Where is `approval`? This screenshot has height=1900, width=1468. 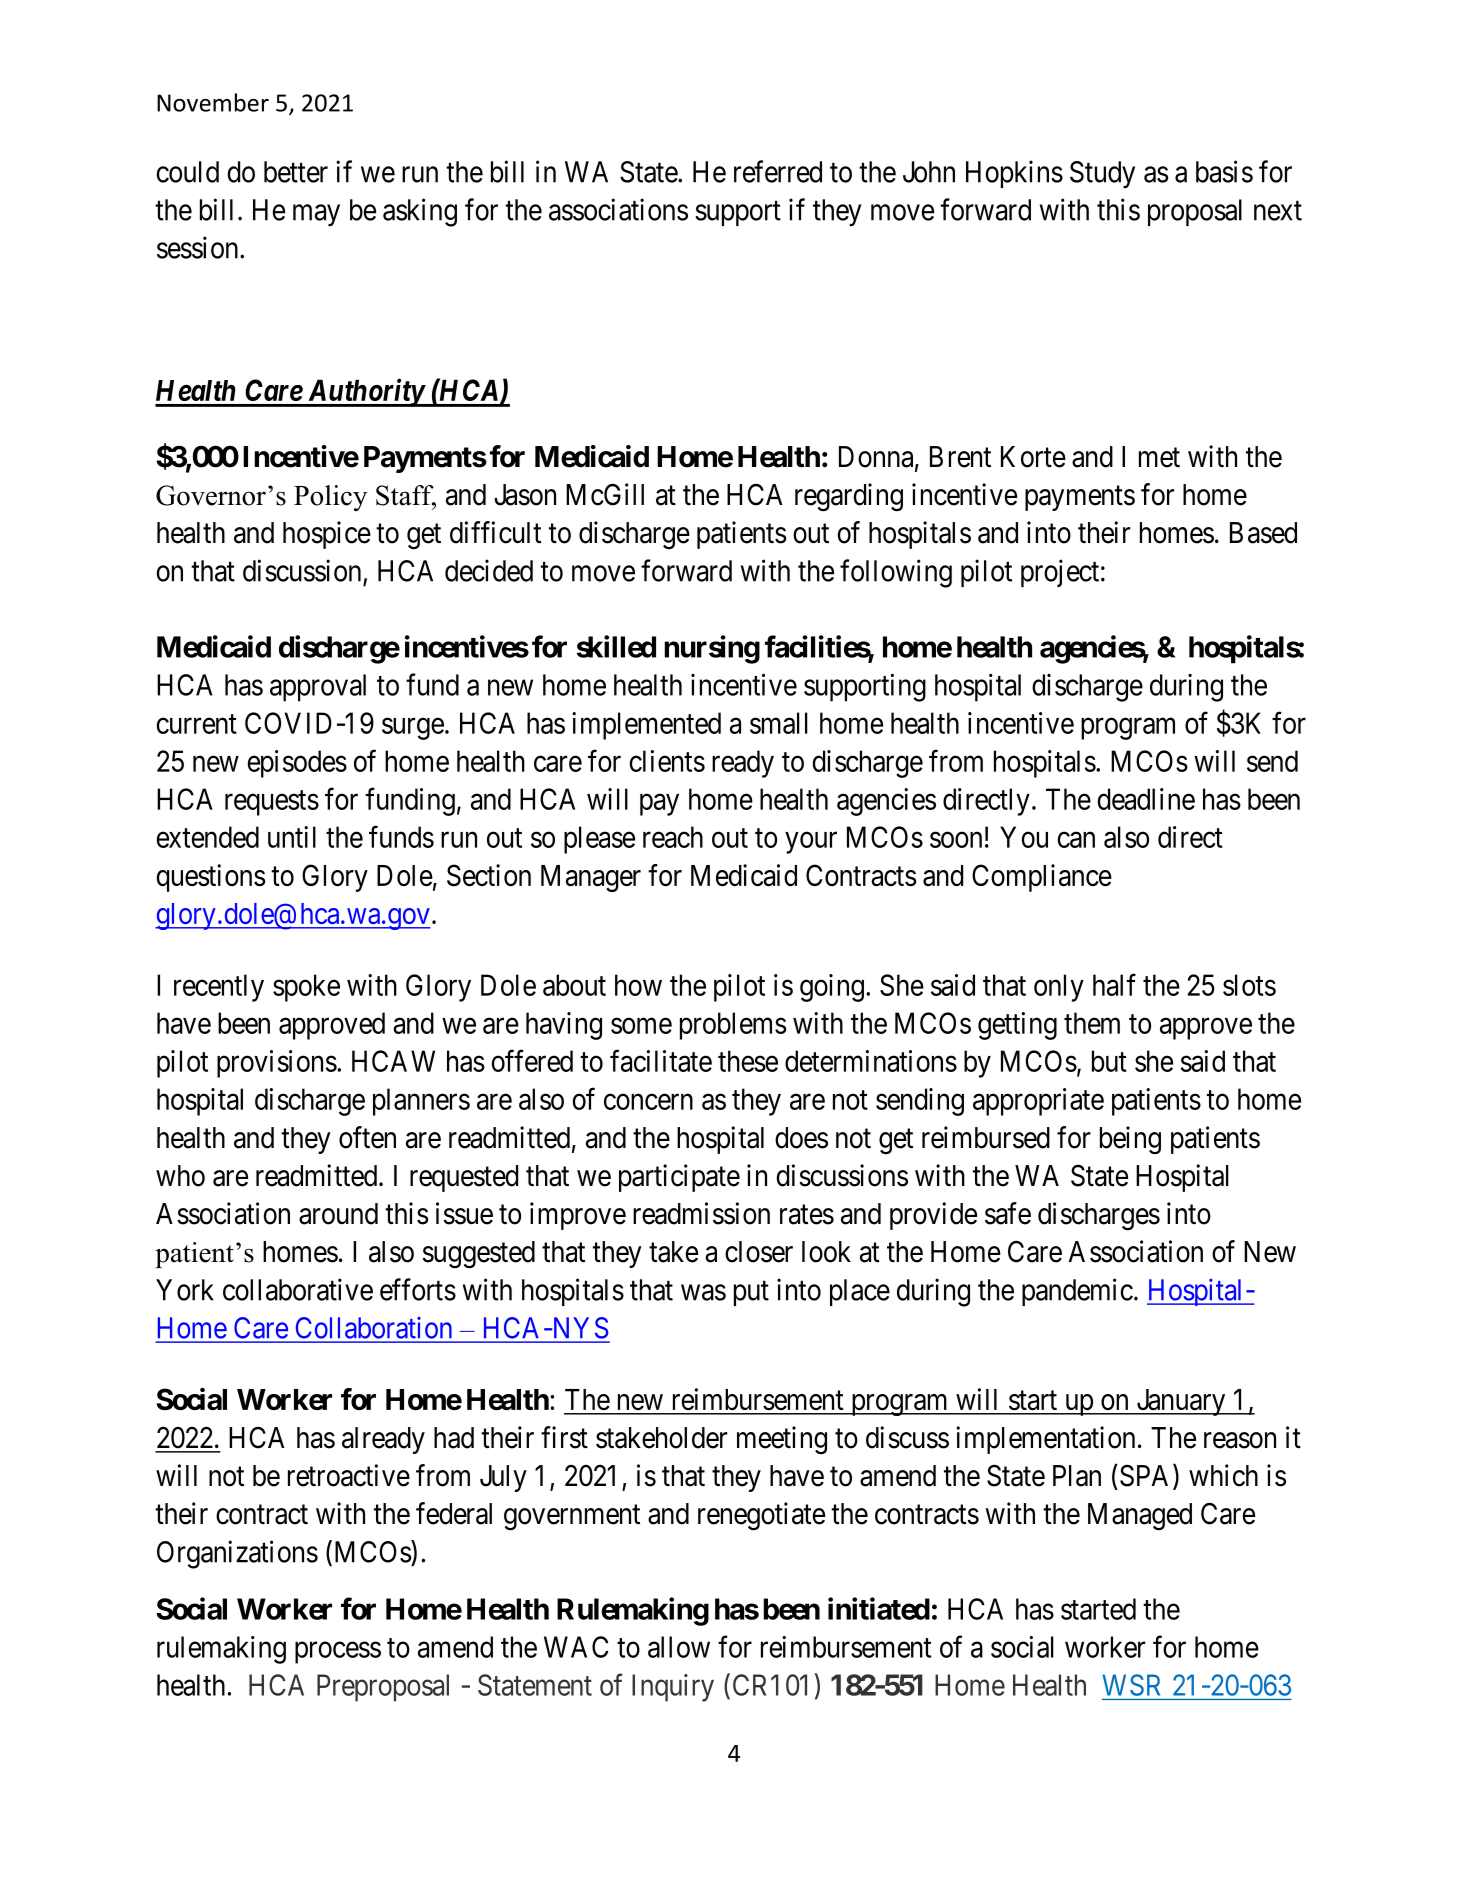 approval is located at coordinates (318, 688).
